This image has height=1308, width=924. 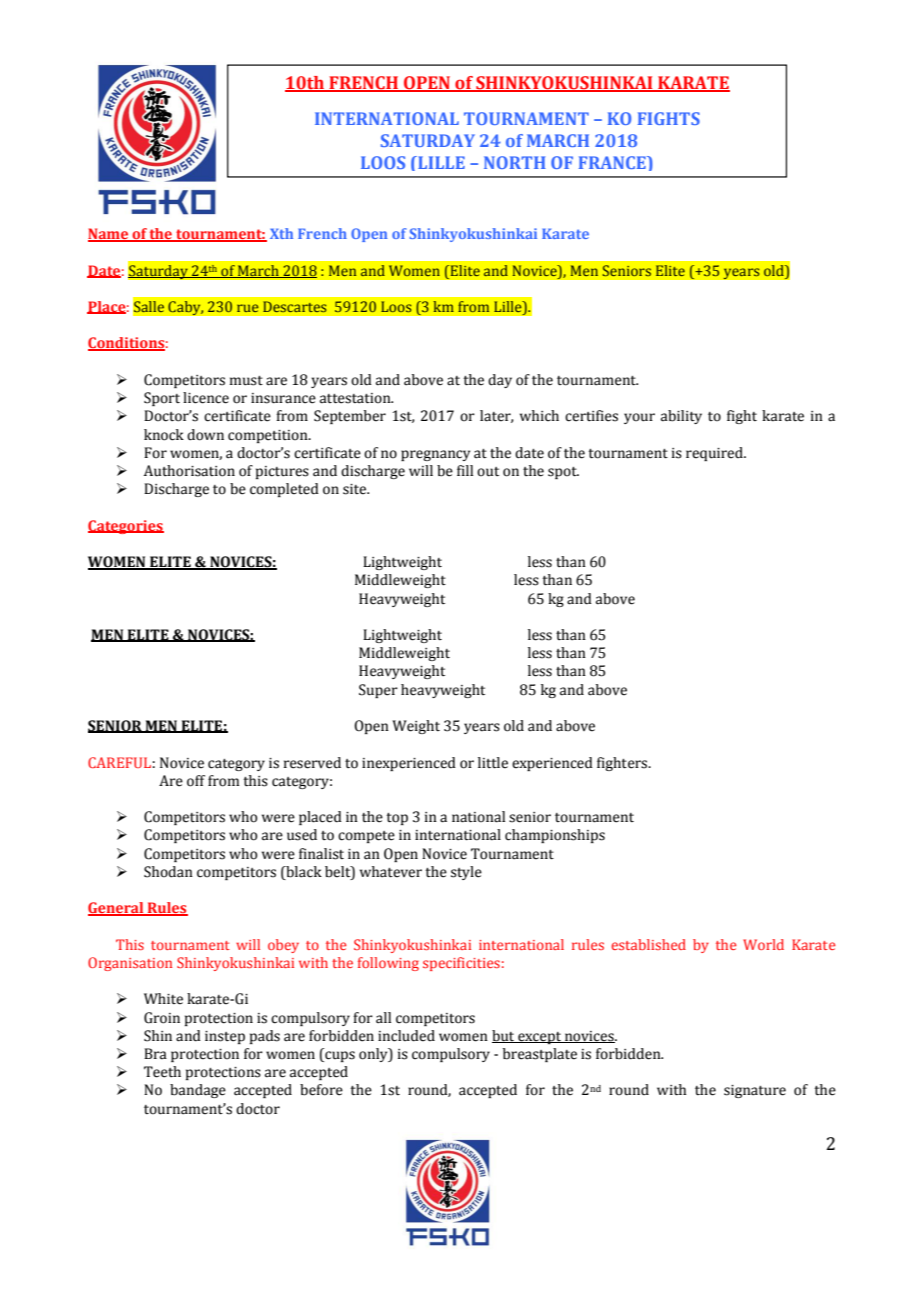 I want to click on NORTH, so click(x=515, y=162).
